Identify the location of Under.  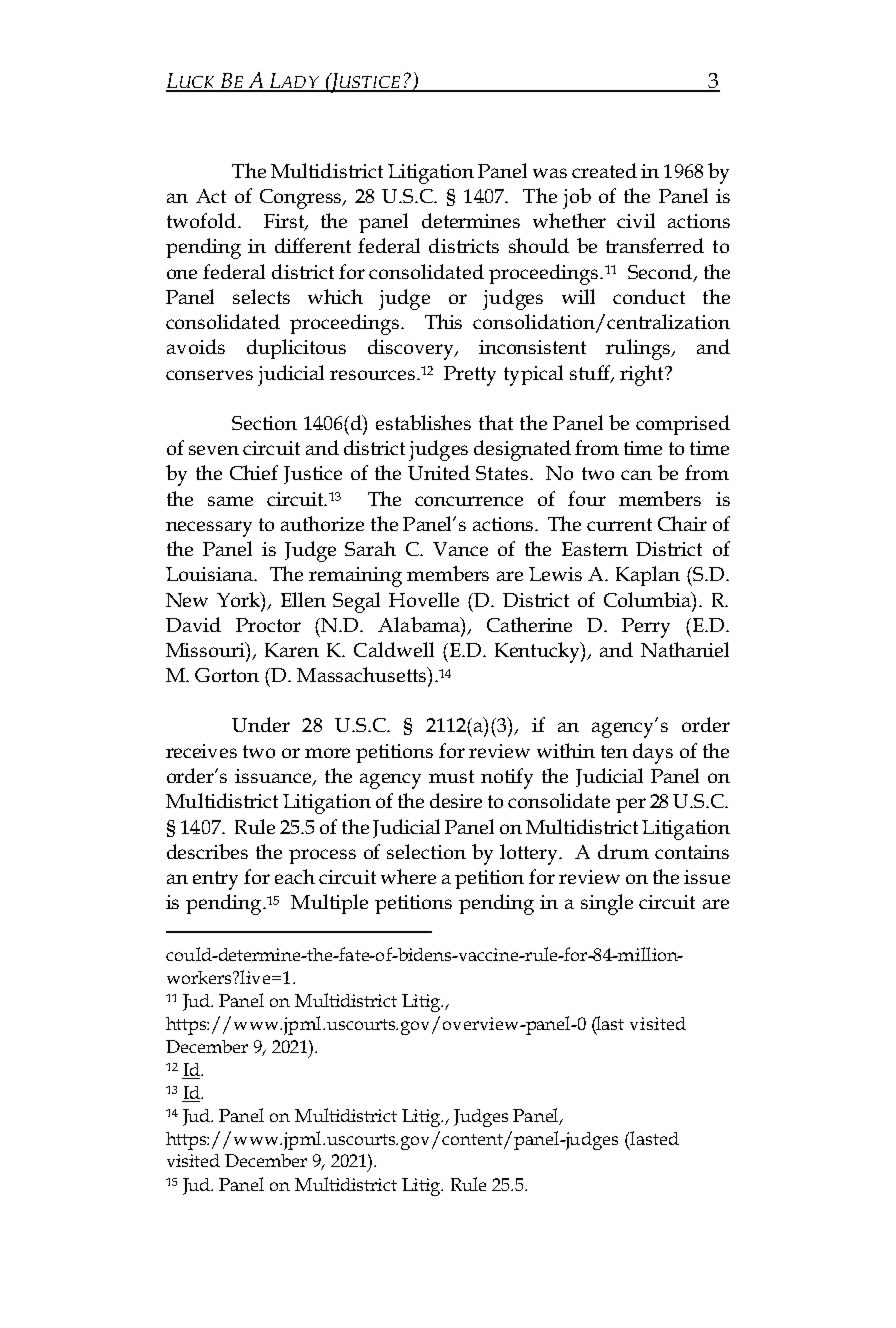
(261, 724).
